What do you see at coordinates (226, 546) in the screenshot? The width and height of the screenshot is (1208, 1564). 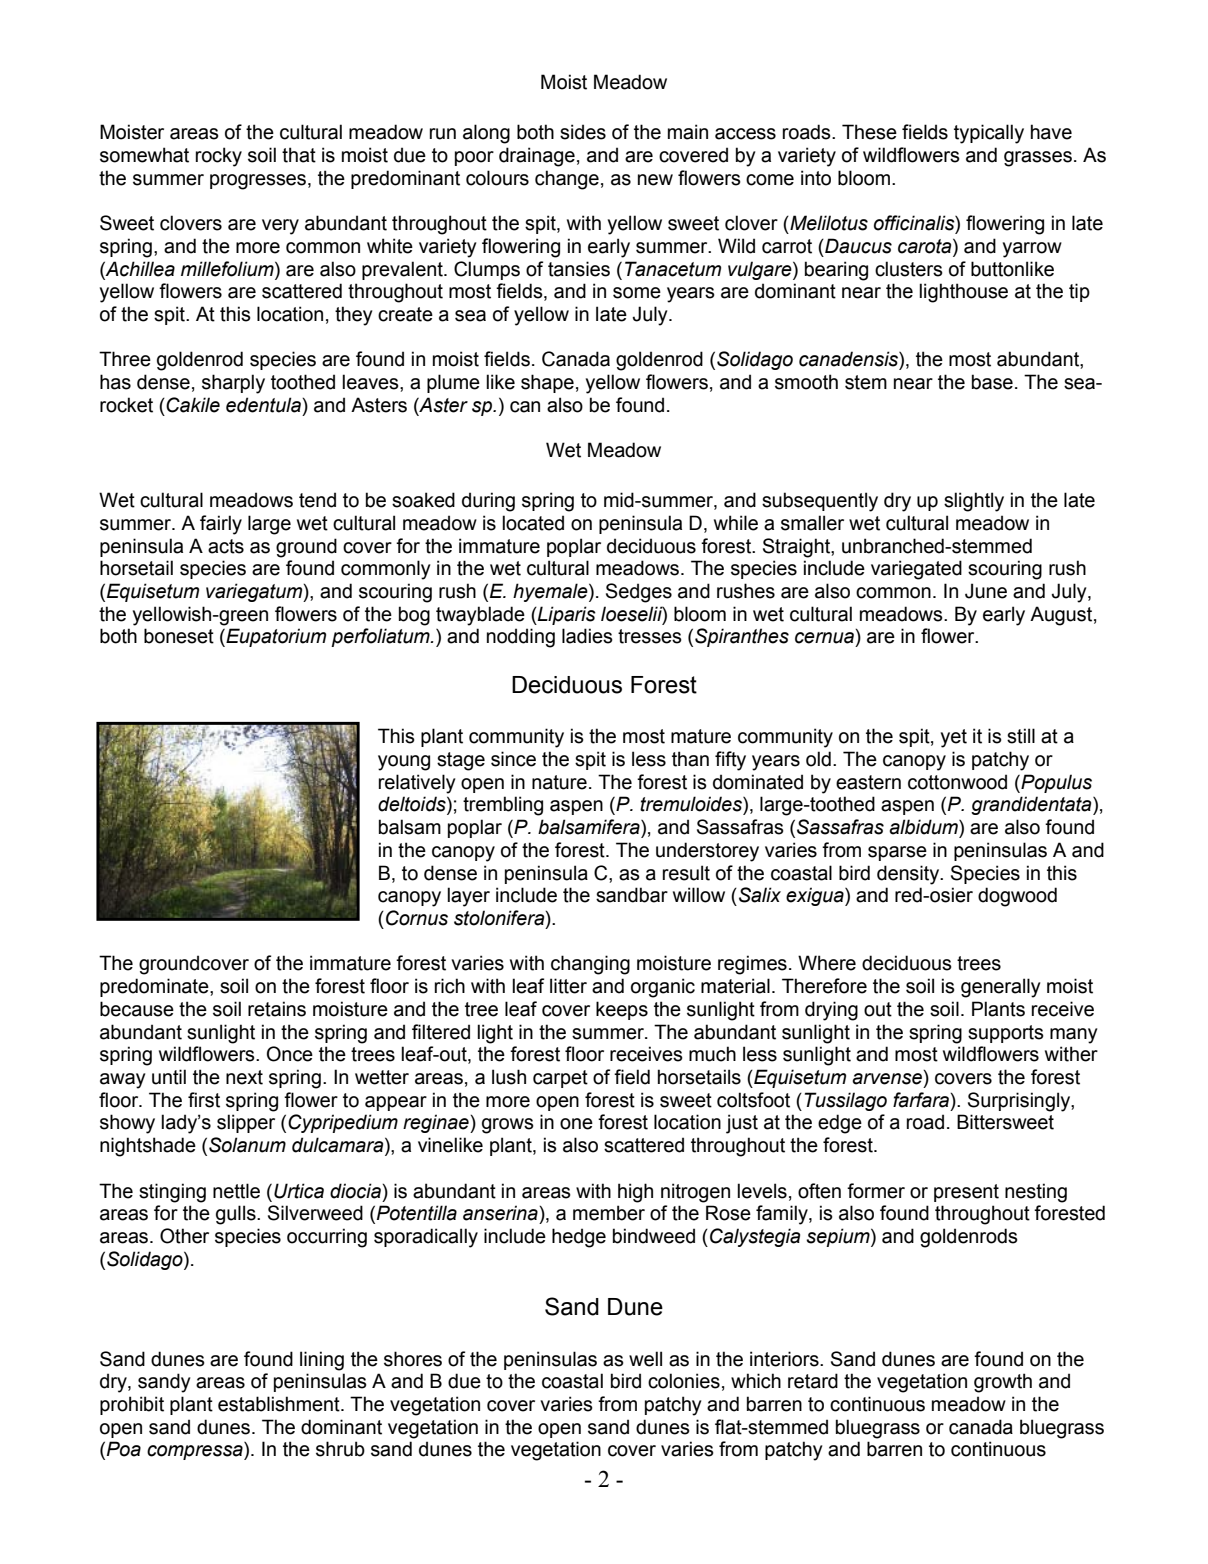 I see `acts` at bounding box center [226, 546].
